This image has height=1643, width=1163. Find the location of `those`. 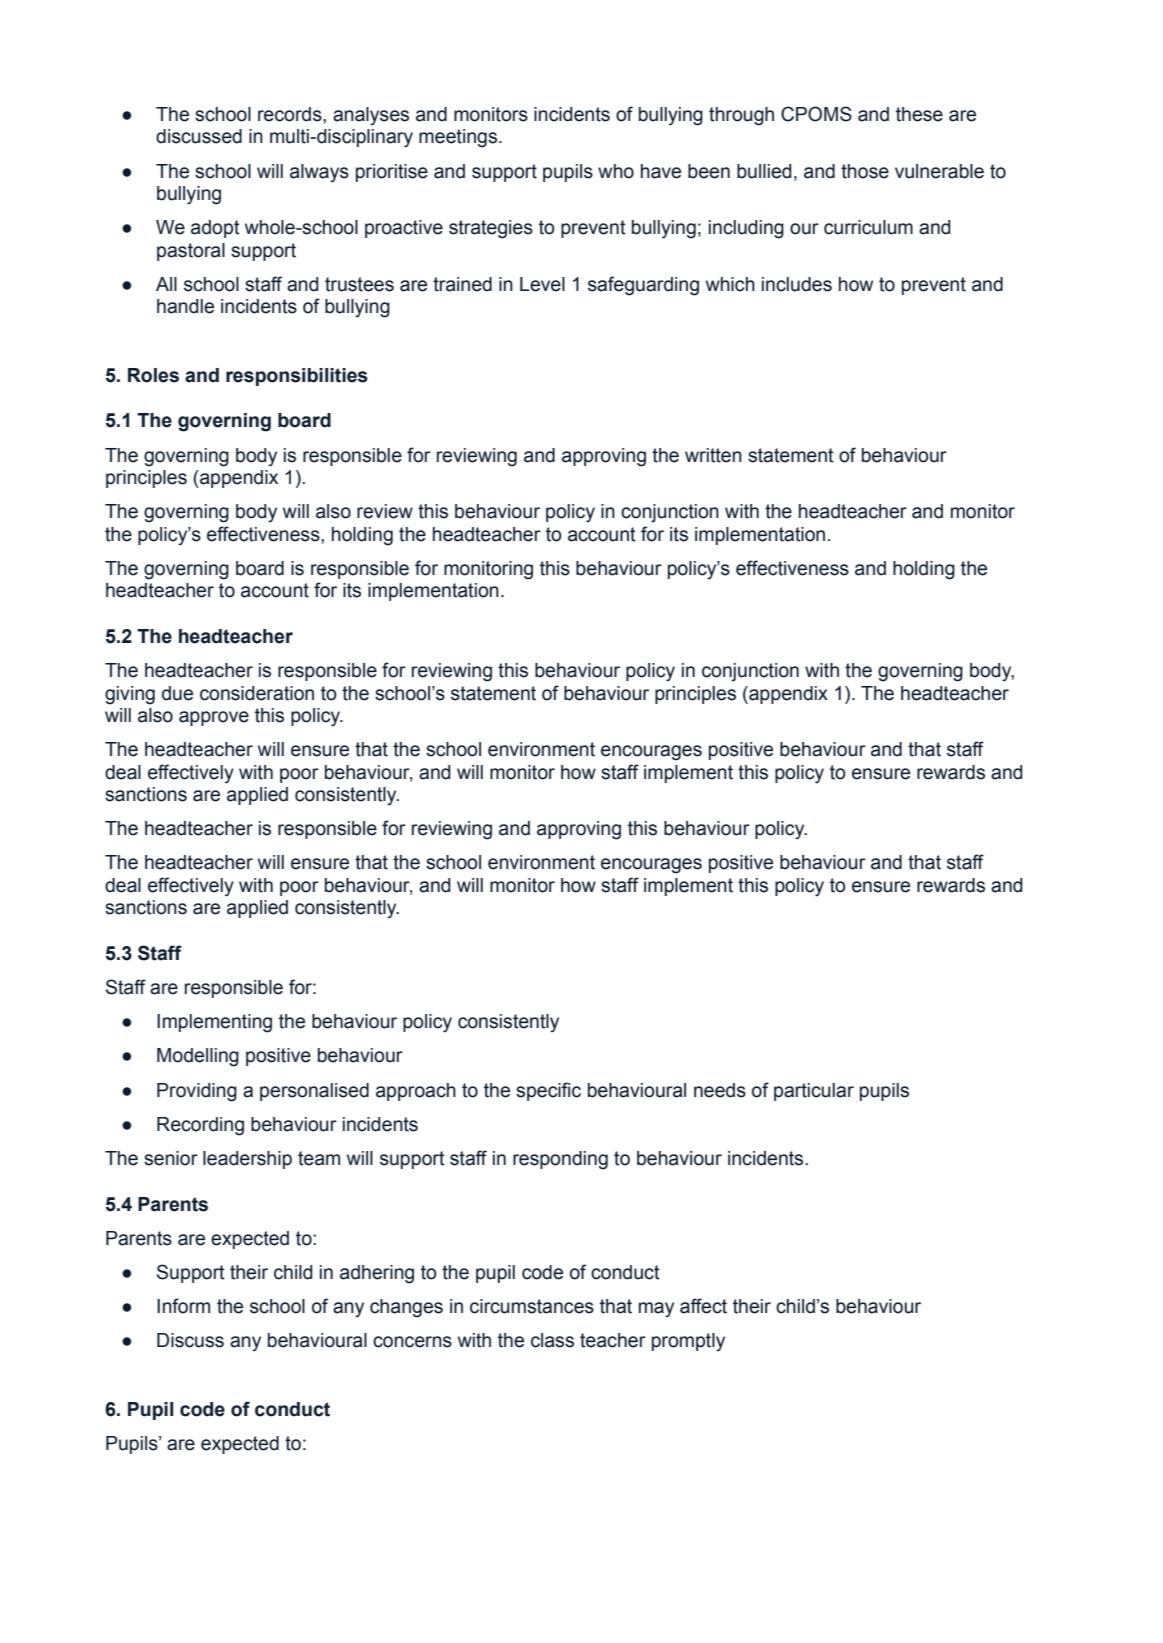

those is located at coordinates (865, 171).
